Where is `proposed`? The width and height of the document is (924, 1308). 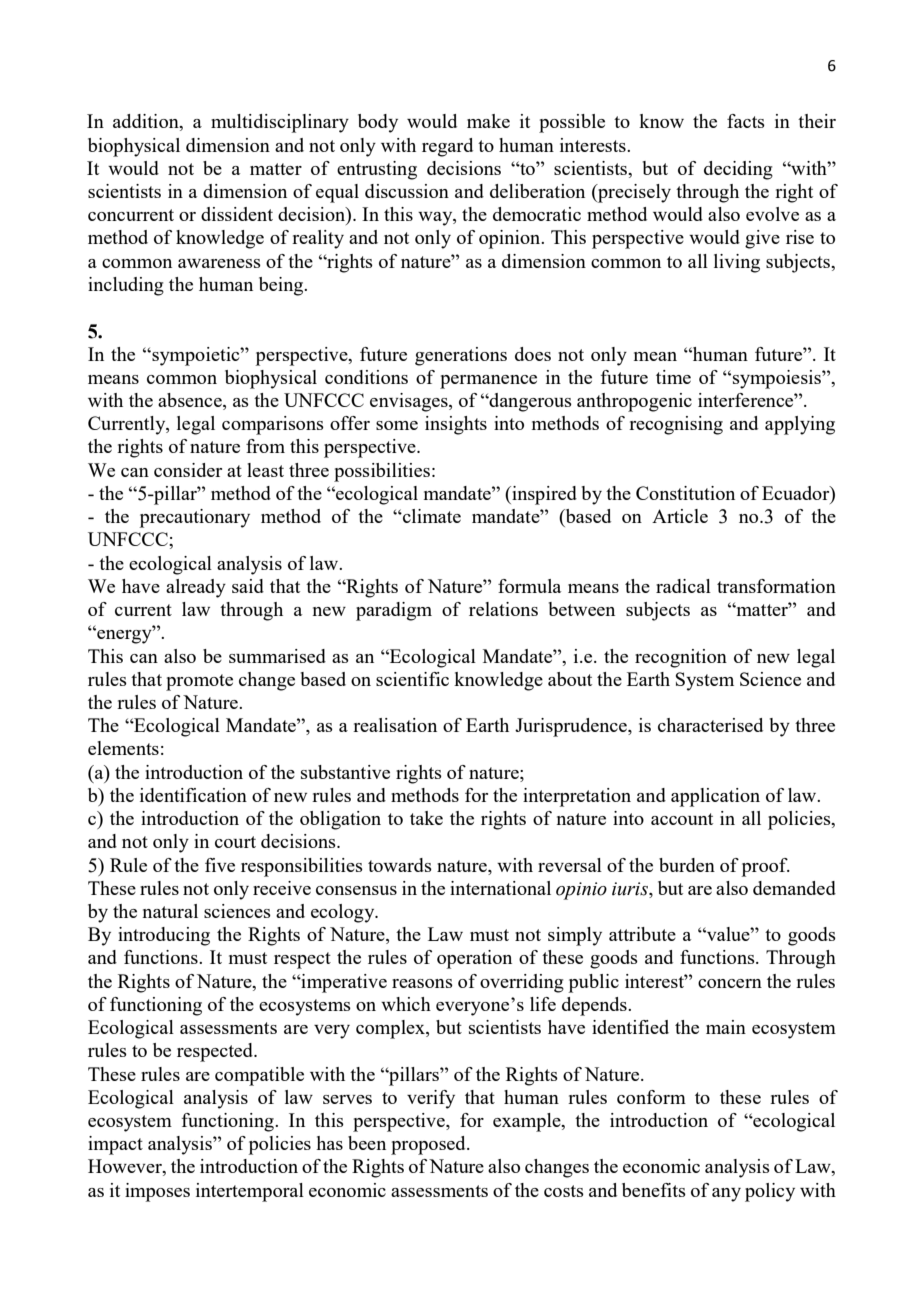
proposed is located at coordinates (429, 1145).
